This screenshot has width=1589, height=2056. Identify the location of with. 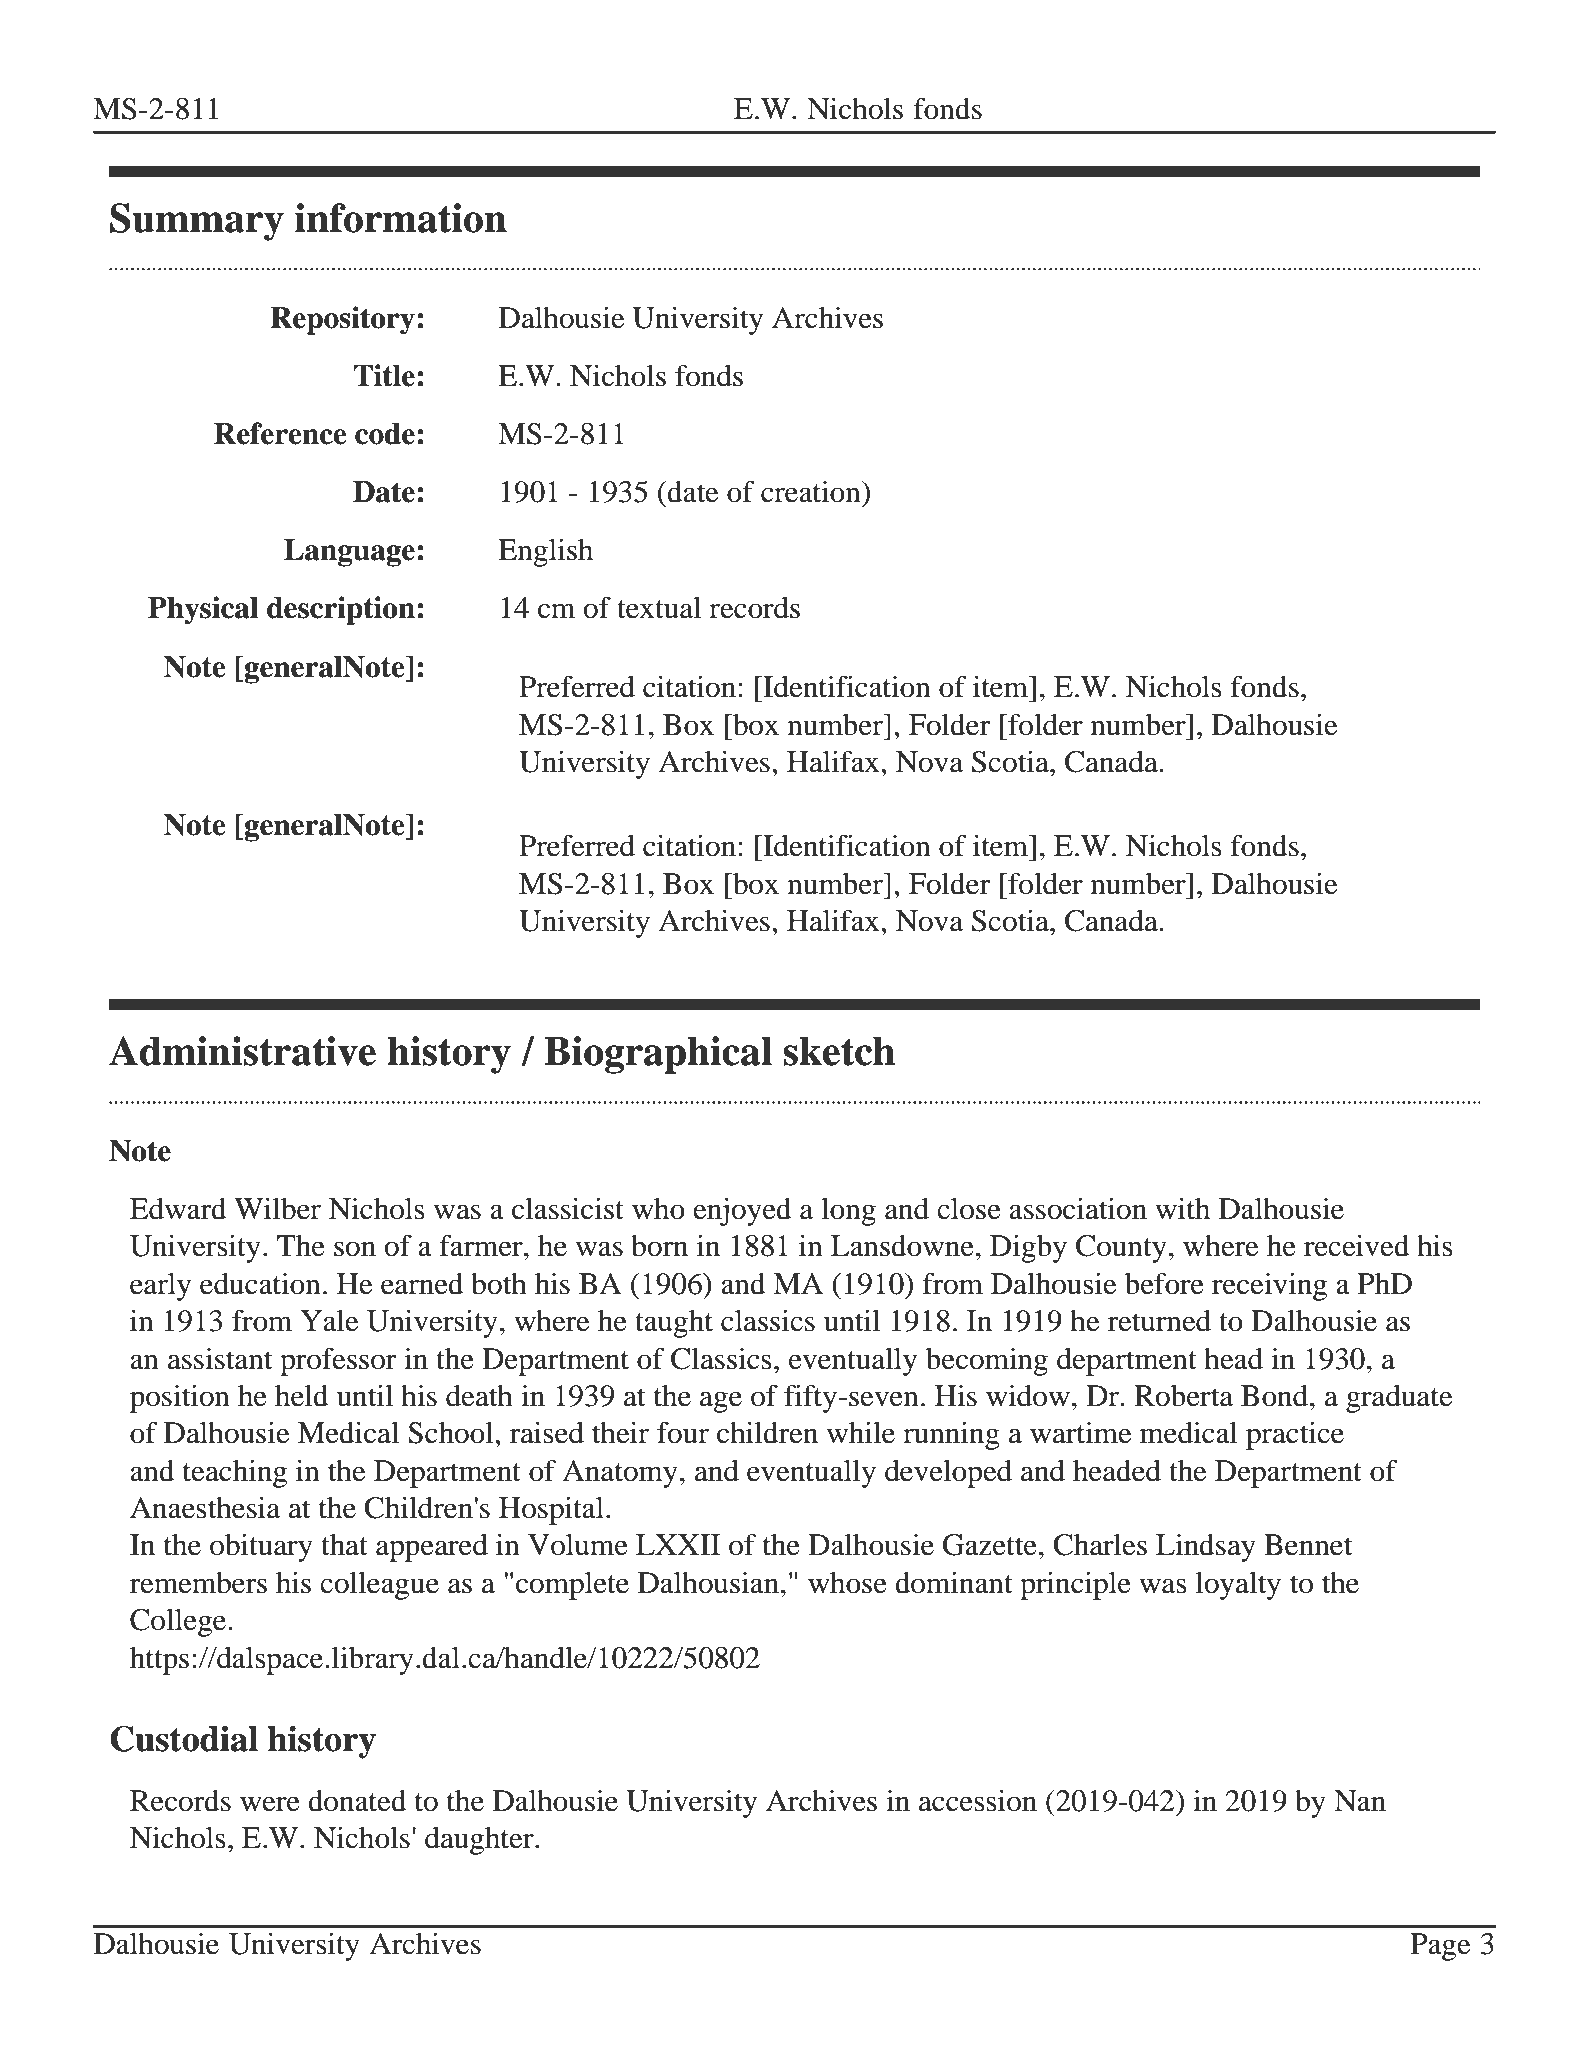
(1182, 1208).
